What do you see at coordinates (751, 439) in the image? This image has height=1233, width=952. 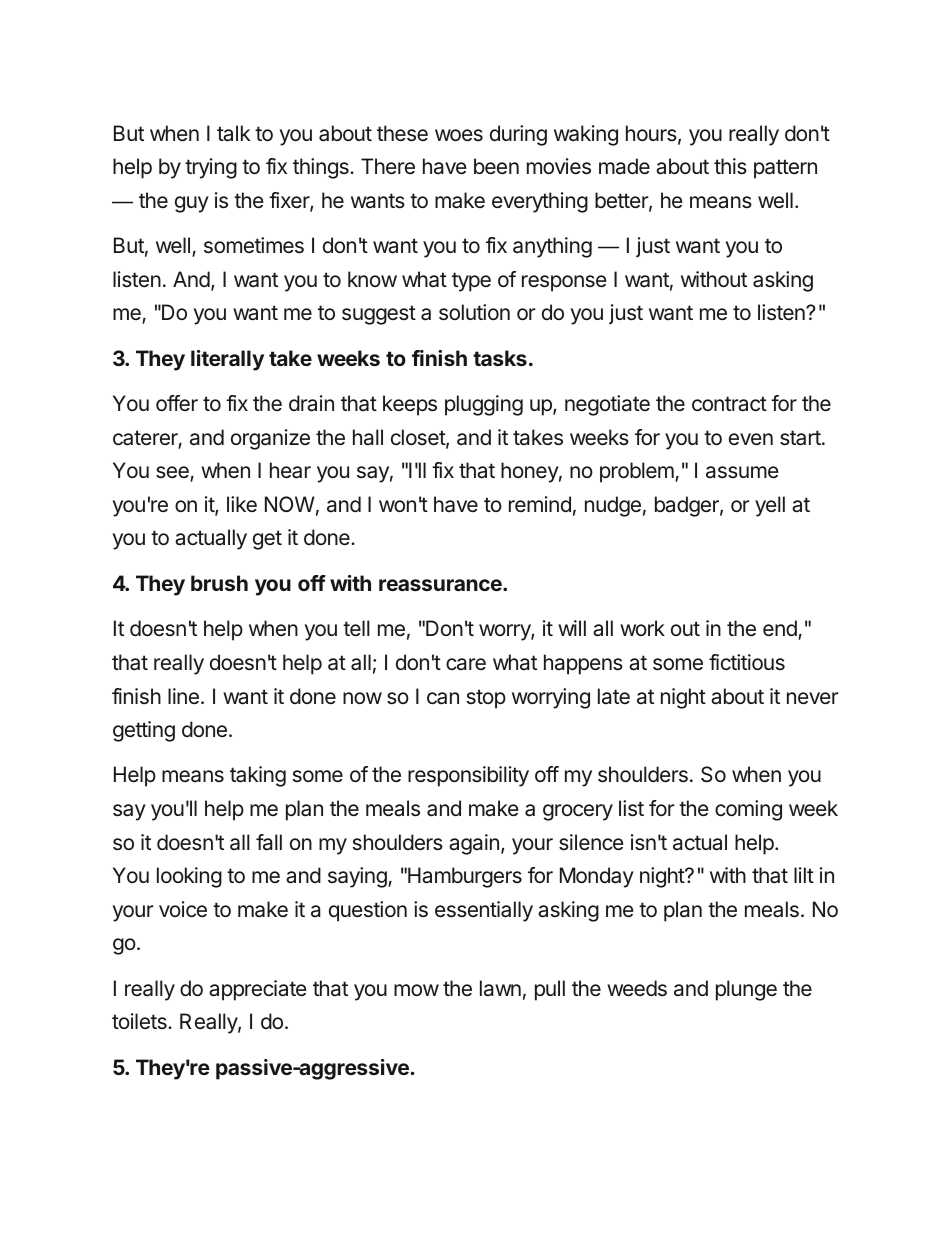 I see `even` at bounding box center [751, 439].
